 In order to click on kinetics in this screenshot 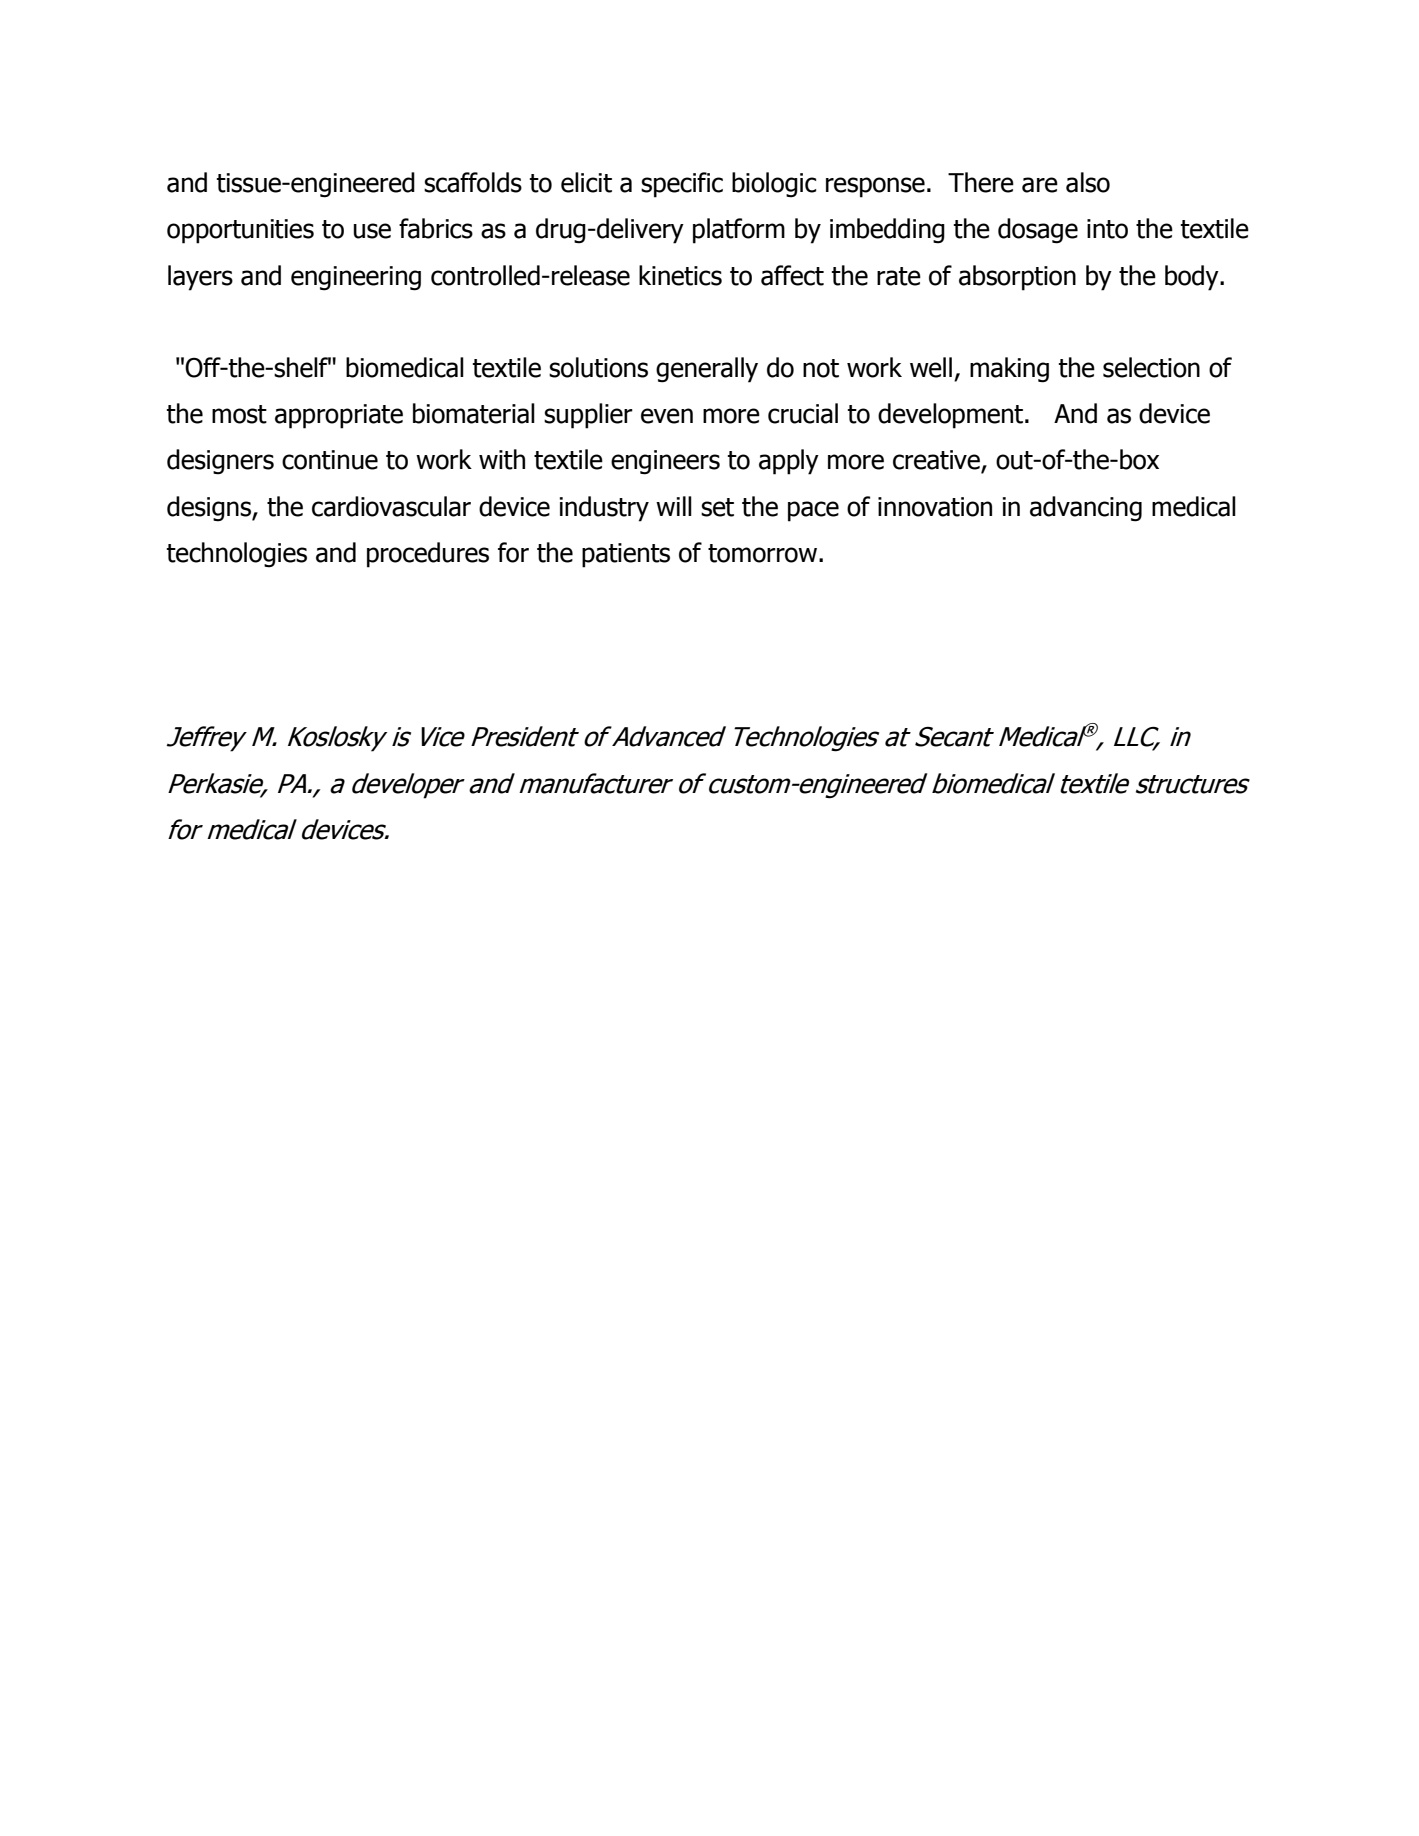, I will do `click(680, 275)`.
